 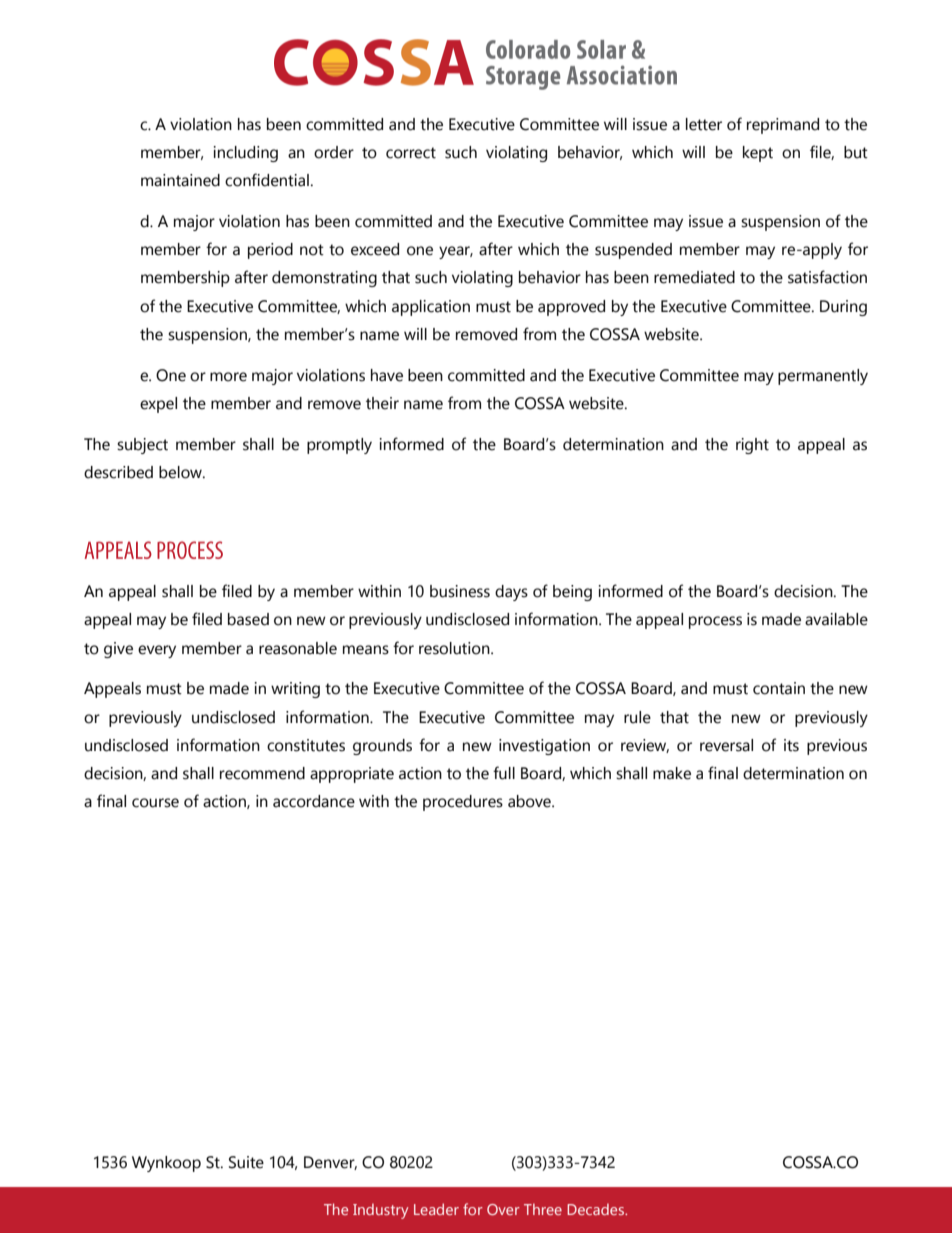 I want to click on right, so click(x=752, y=446).
